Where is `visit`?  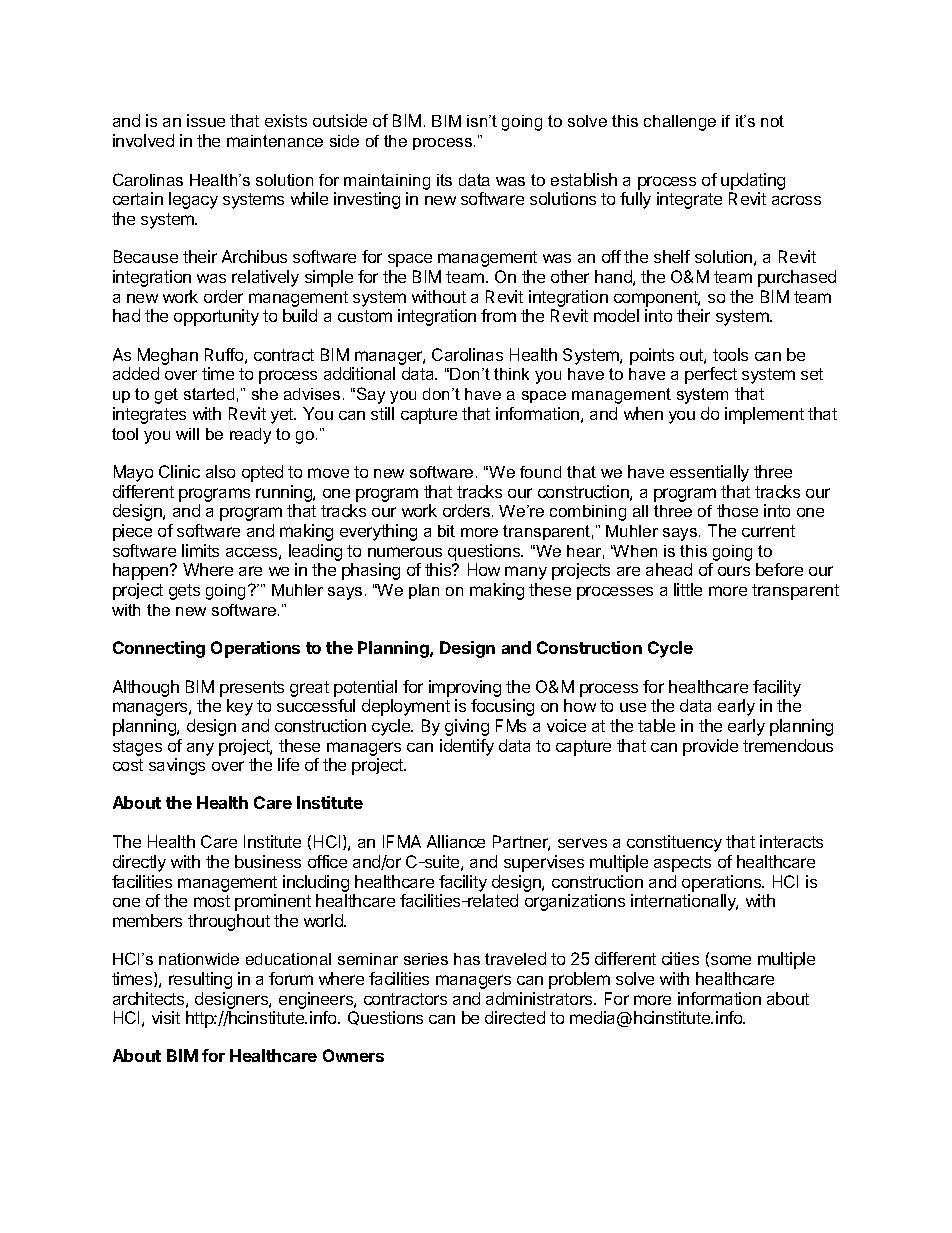 visit is located at coordinates (166, 1017).
